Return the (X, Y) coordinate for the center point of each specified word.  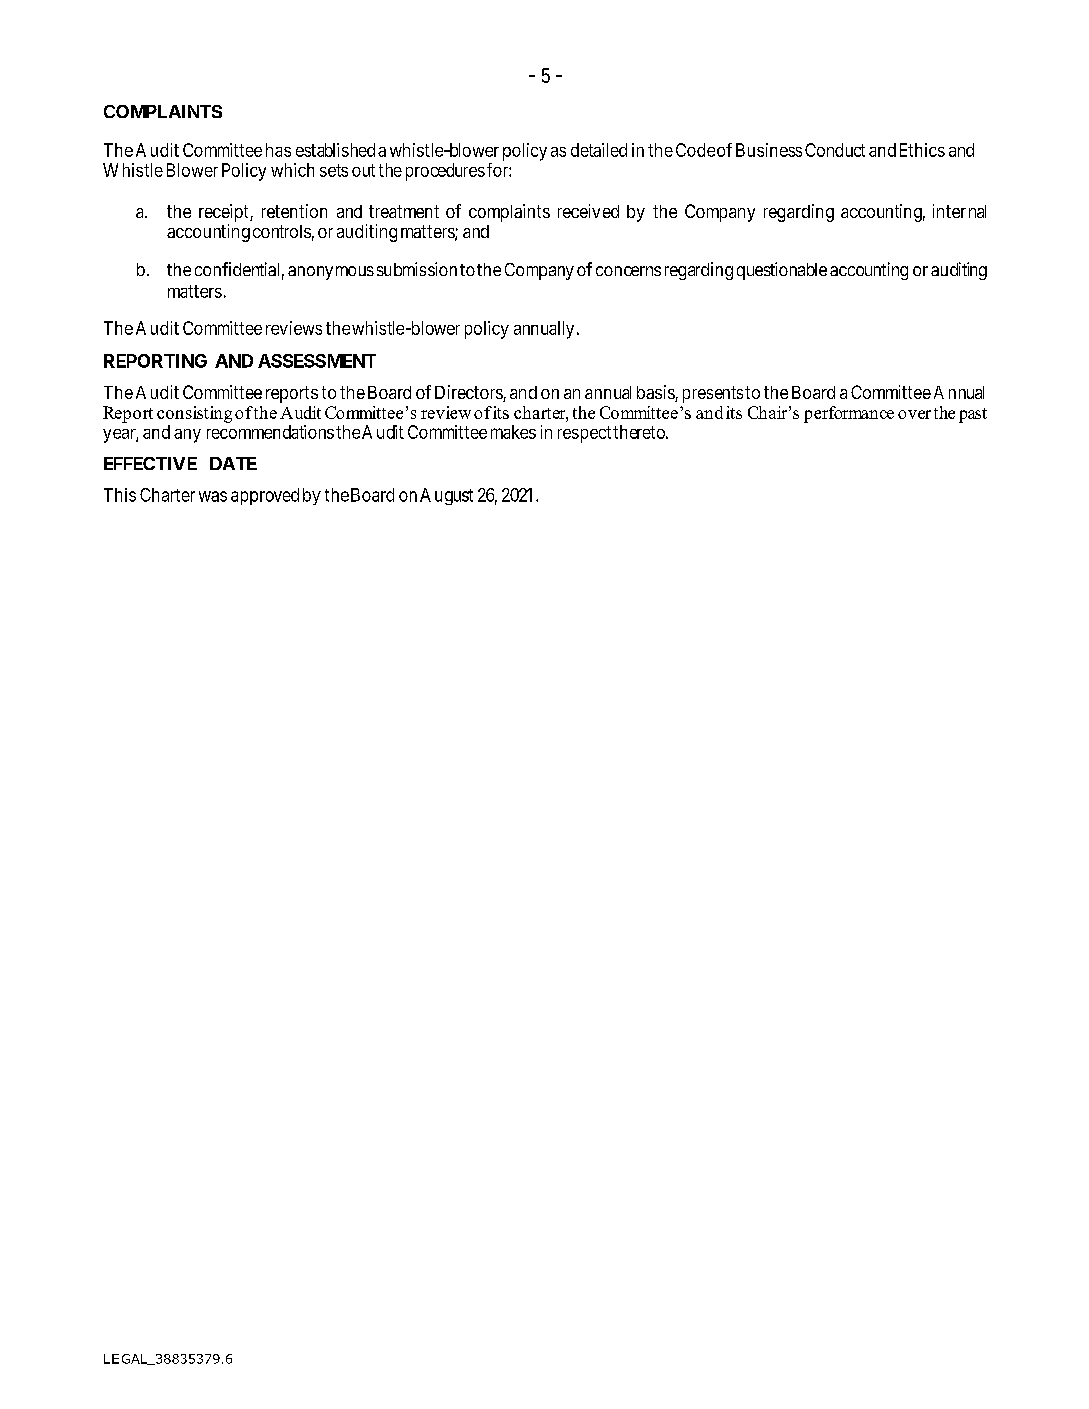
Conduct (835, 150)
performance (849, 414)
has (278, 150)
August (446, 496)
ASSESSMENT (317, 361)
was (213, 496)
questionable (782, 271)
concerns (628, 271)
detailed (599, 150)
